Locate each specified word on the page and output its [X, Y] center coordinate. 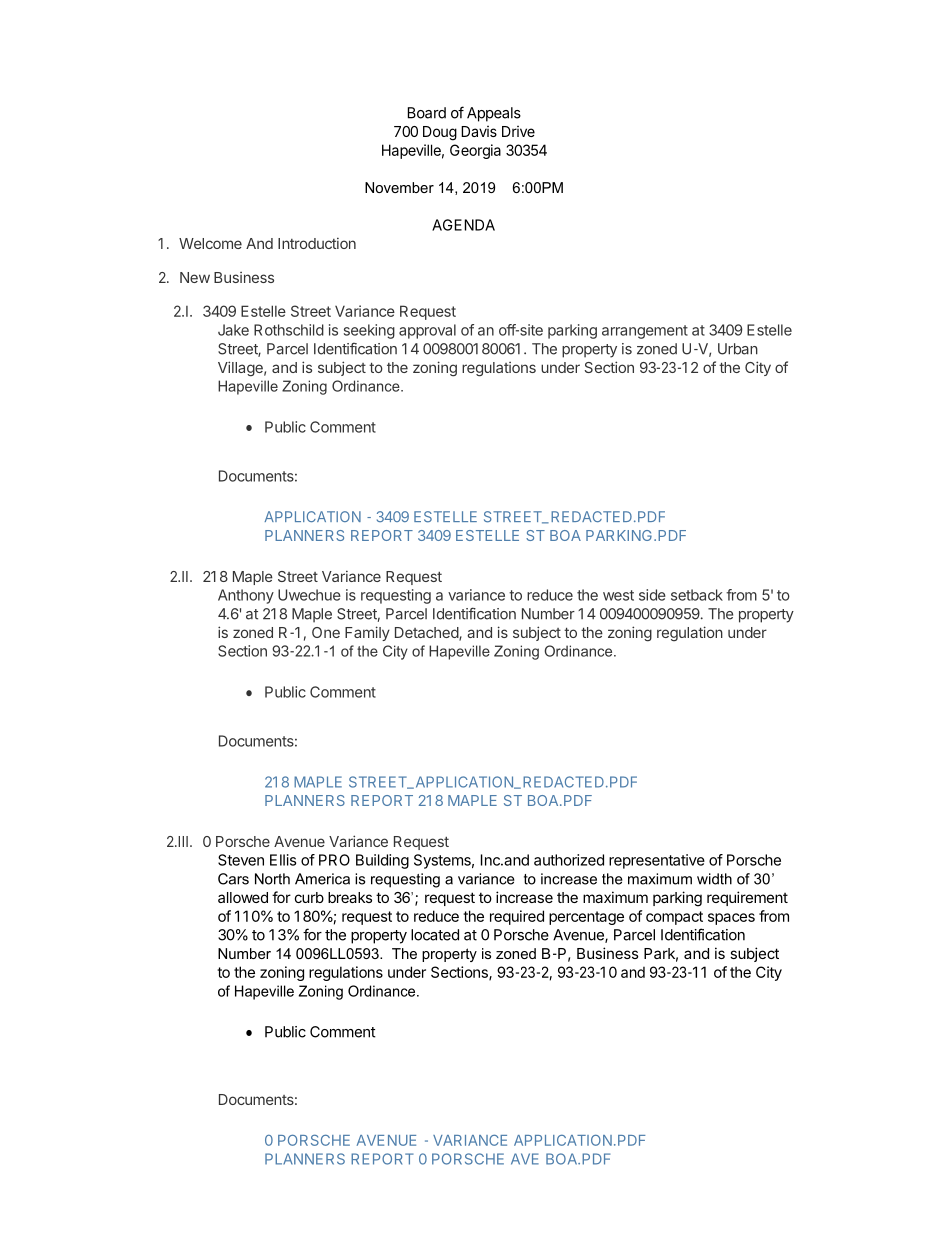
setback [697, 595]
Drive [518, 131]
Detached [427, 634]
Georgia [475, 151]
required [517, 917]
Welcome [210, 243]
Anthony [246, 596]
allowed [243, 897]
